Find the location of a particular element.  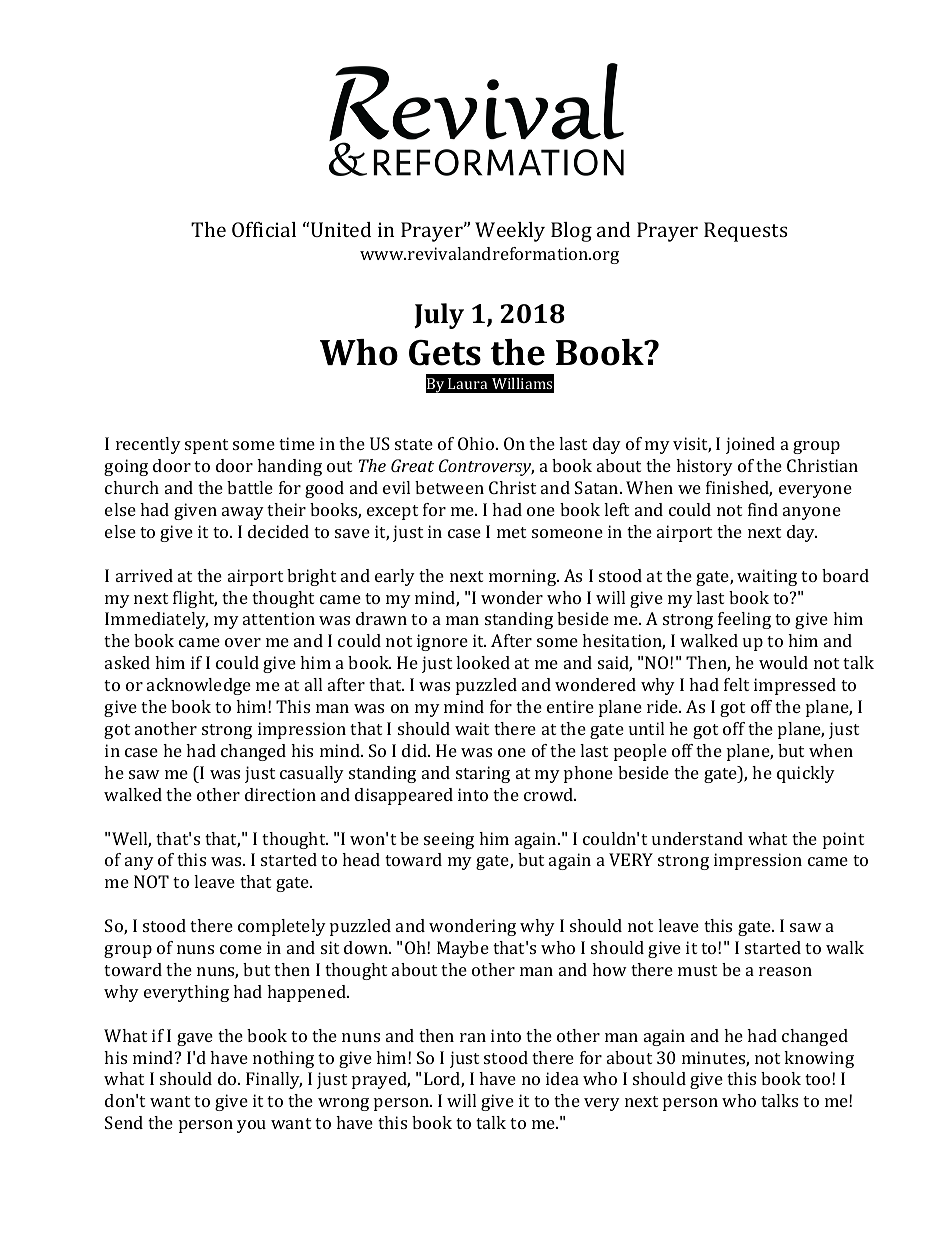

you is located at coordinates (251, 1126).
